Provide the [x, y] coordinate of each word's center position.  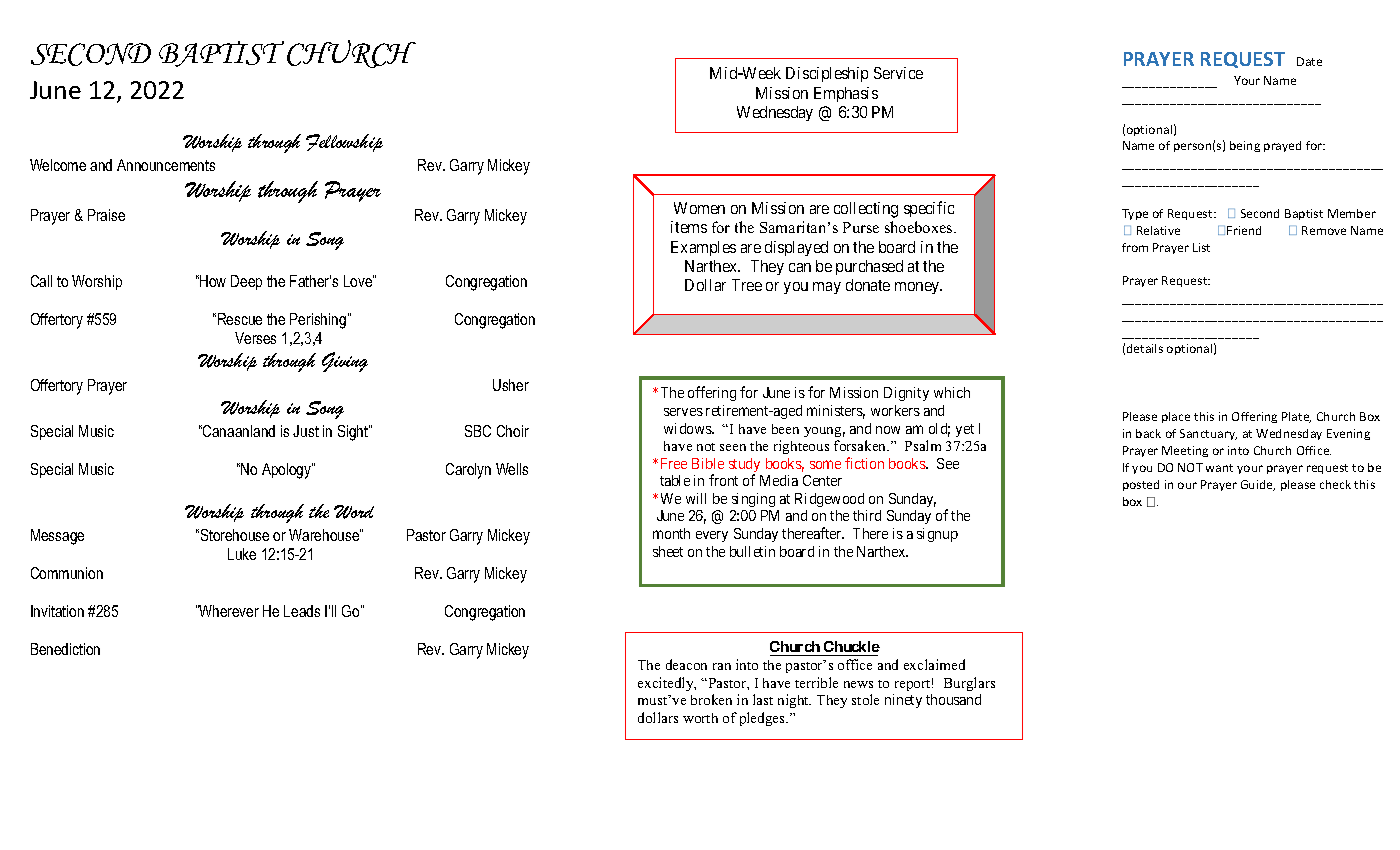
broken [711, 699]
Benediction [65, 649]
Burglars [969, 684]
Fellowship [344, 143]
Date [1309, 61]
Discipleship [827, 74]
